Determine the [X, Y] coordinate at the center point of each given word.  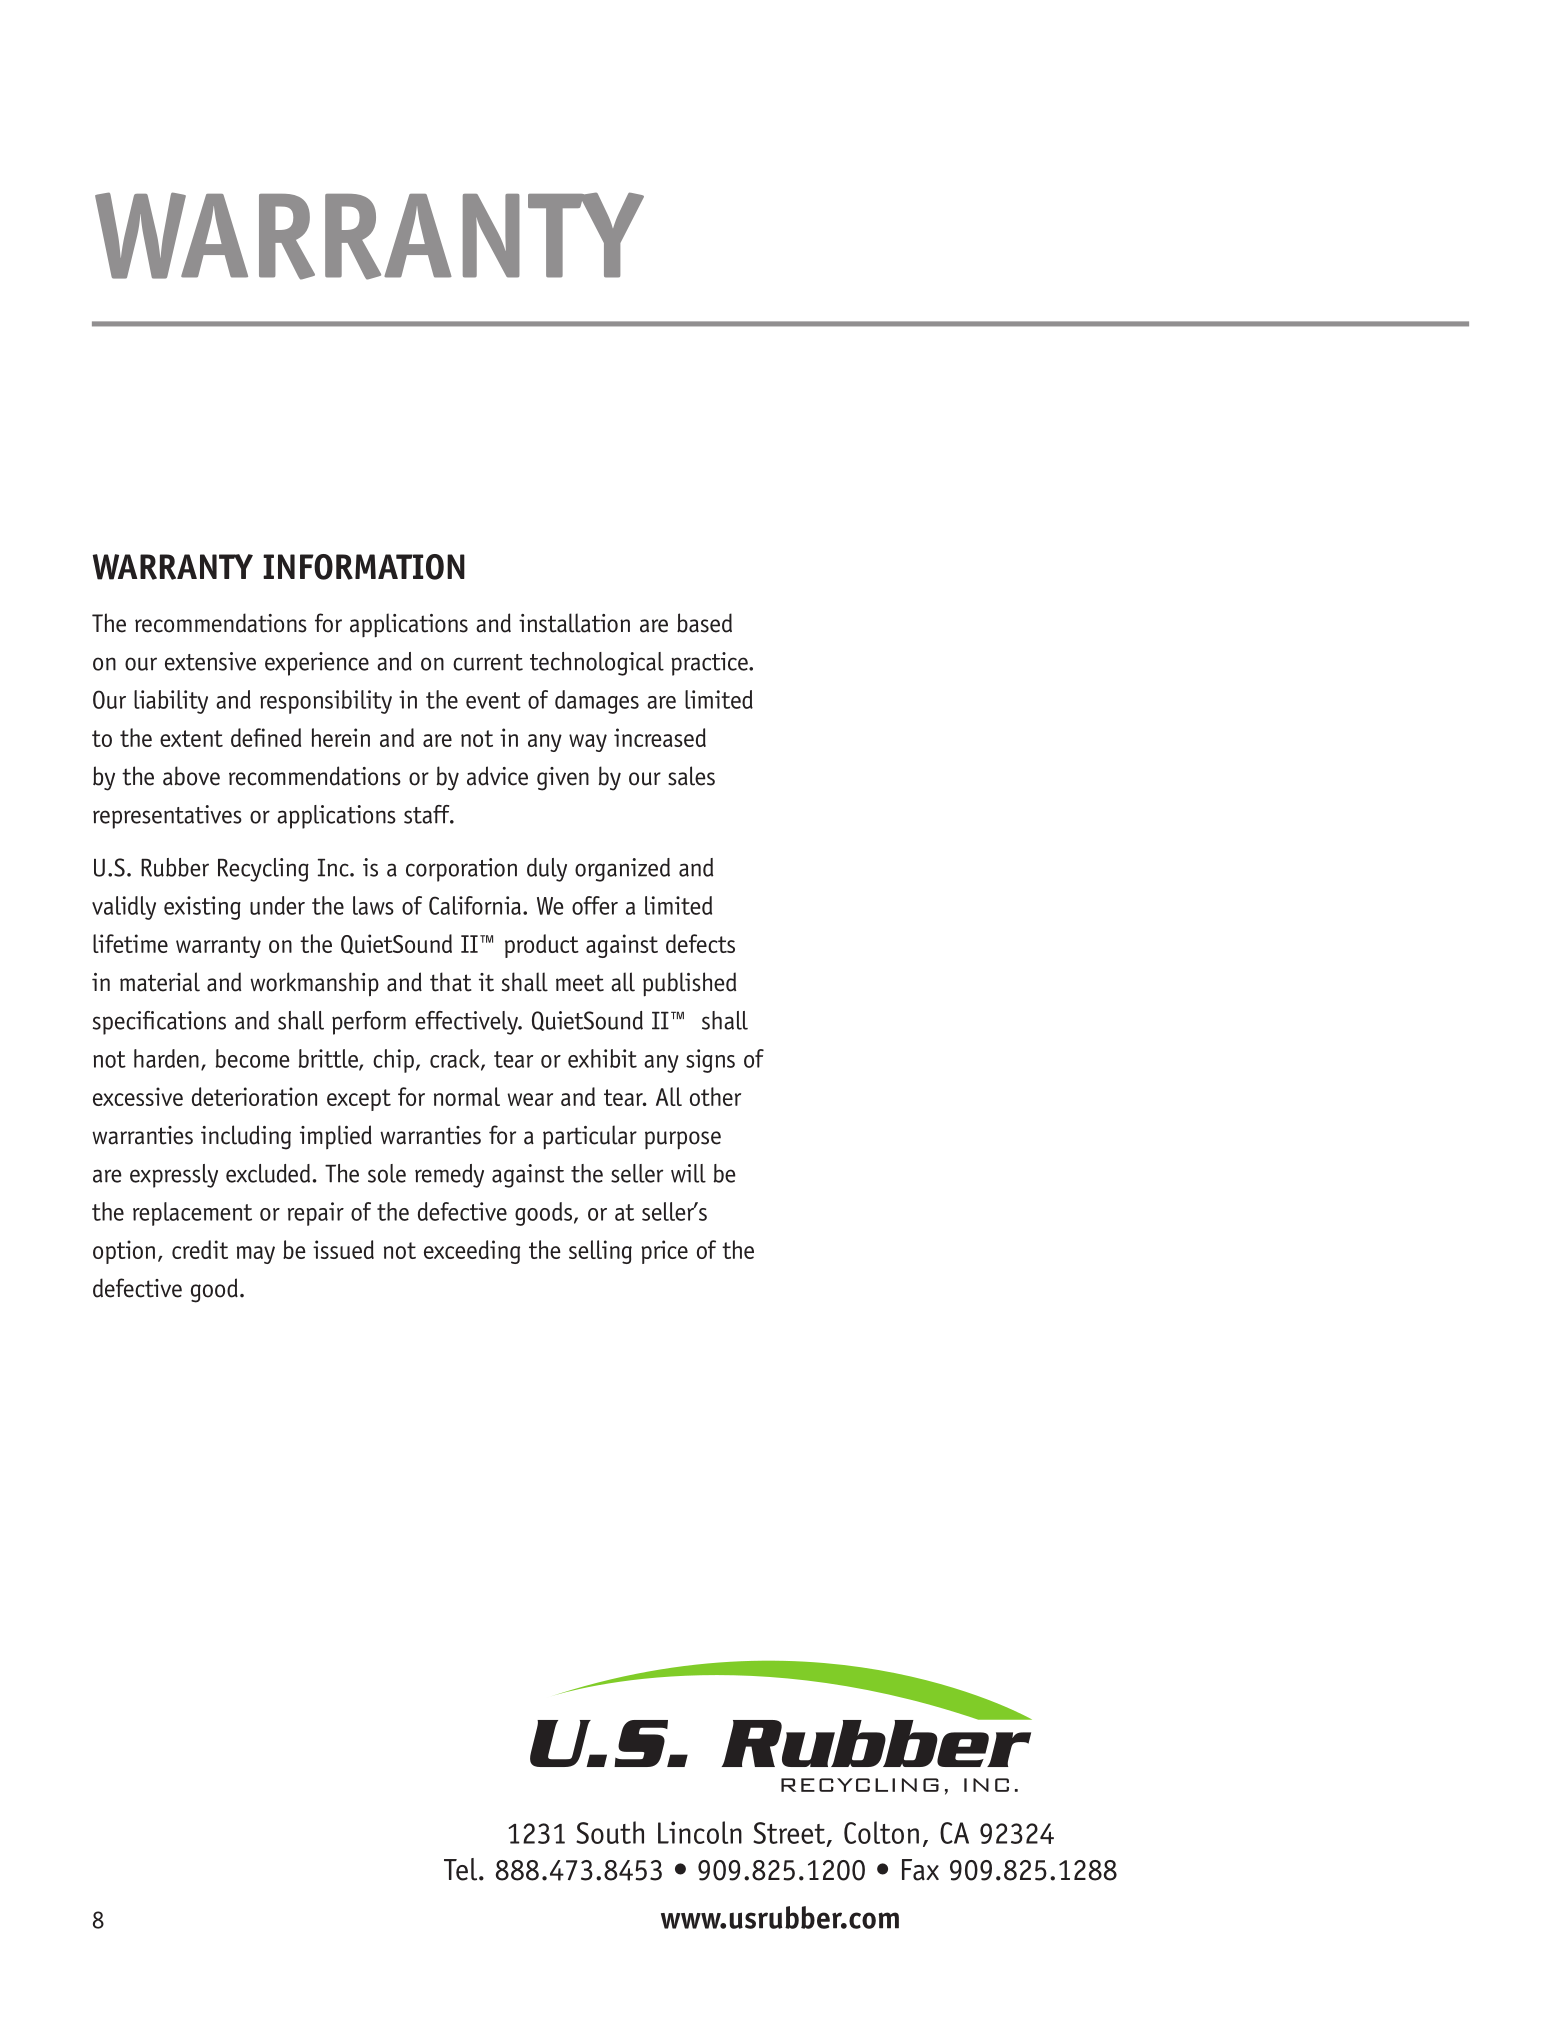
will [688, 1173]
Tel [462, 1869]
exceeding [472, 1252]
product [542, 946]
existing [202, 908]
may [256, 1255]
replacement [192, 1214]
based [704, 623]
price [664, 1252]
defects [700, 943]
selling [600, 1252]
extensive [210, 661]
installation [574, 623]
